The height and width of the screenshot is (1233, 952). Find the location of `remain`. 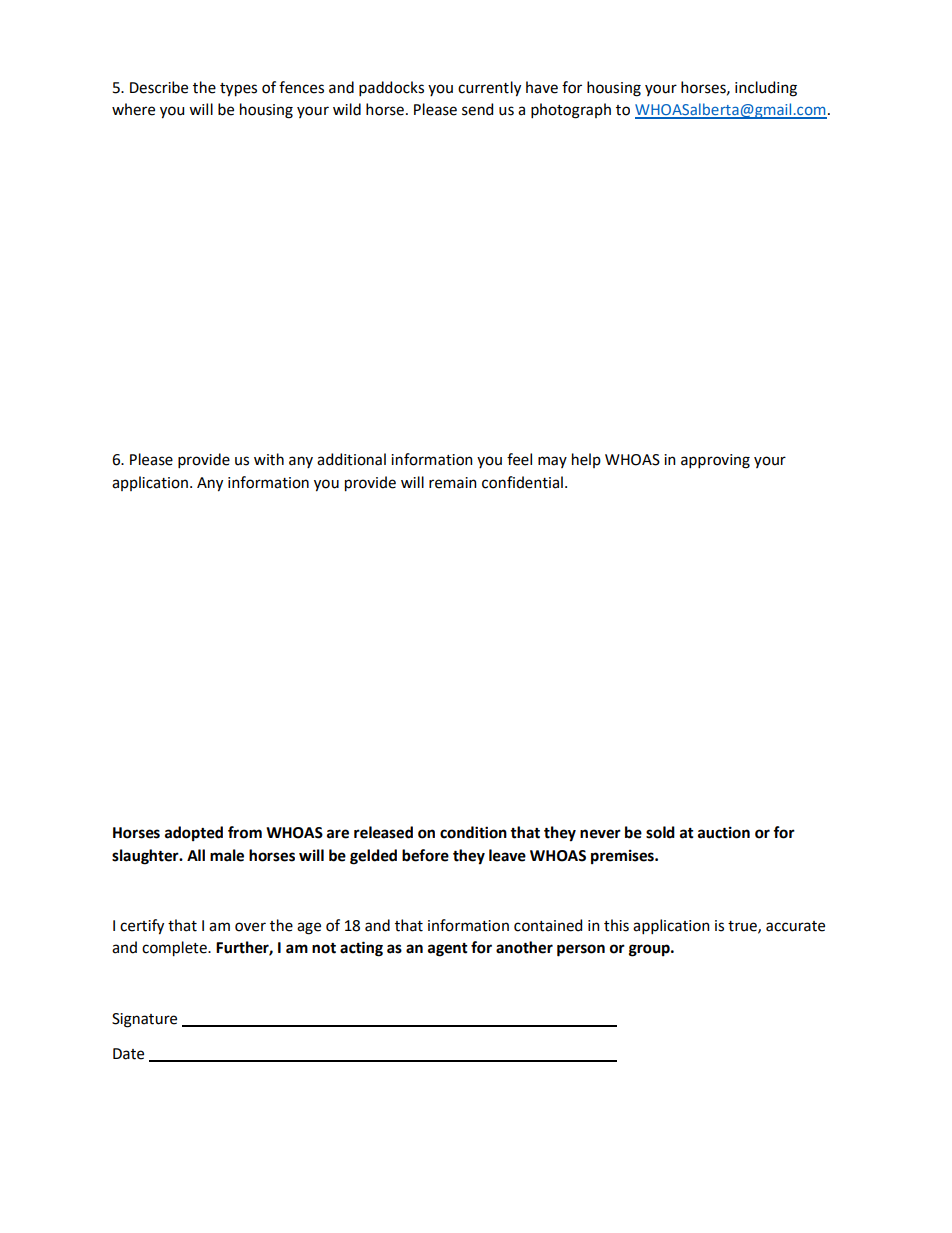

remain is located at coordinates (453, 483).
